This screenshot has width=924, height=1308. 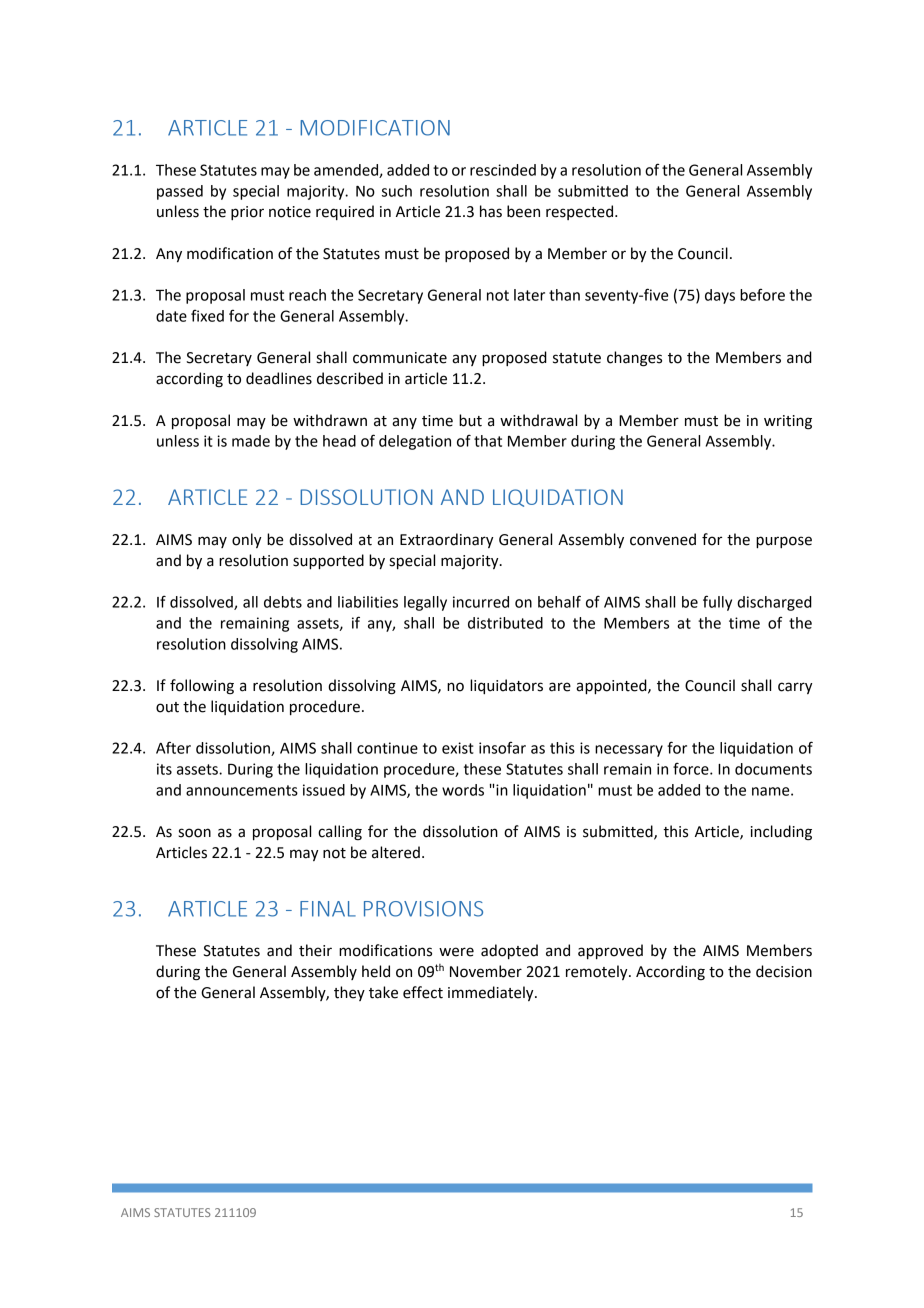 I want to click on their, so click(x=315, y=950).
